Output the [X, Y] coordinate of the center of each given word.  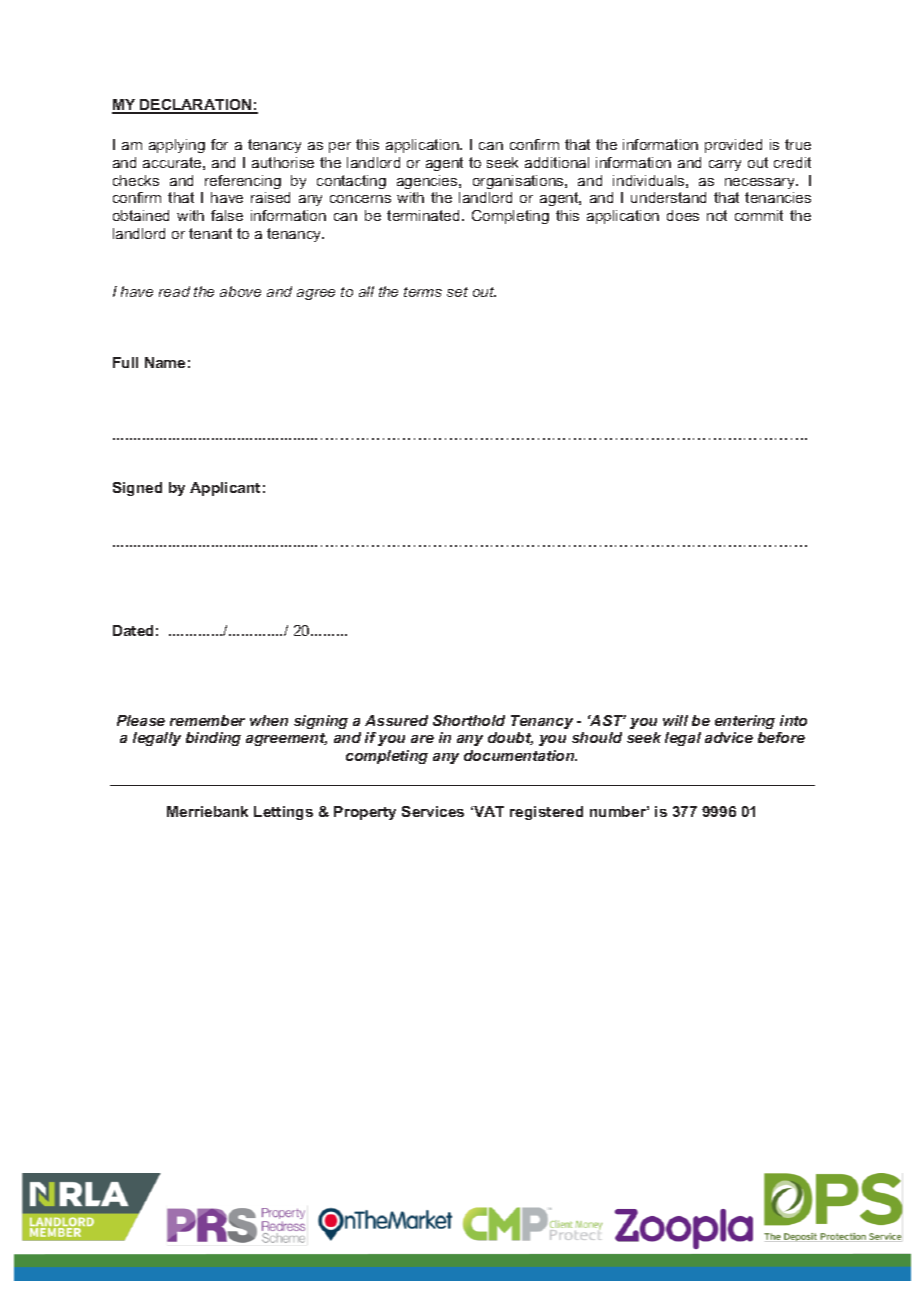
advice [729, 737]
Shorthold [469, 720]
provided [733, 146]
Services [433, 811]
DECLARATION [196, 106]
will [675, 720]
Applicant [225, 489]
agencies [428, 182]
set [457, 292]
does [683, 215]
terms [423, 292]
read [174, 291]
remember [207, 720]
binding [213, 739]
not [717, 215]
